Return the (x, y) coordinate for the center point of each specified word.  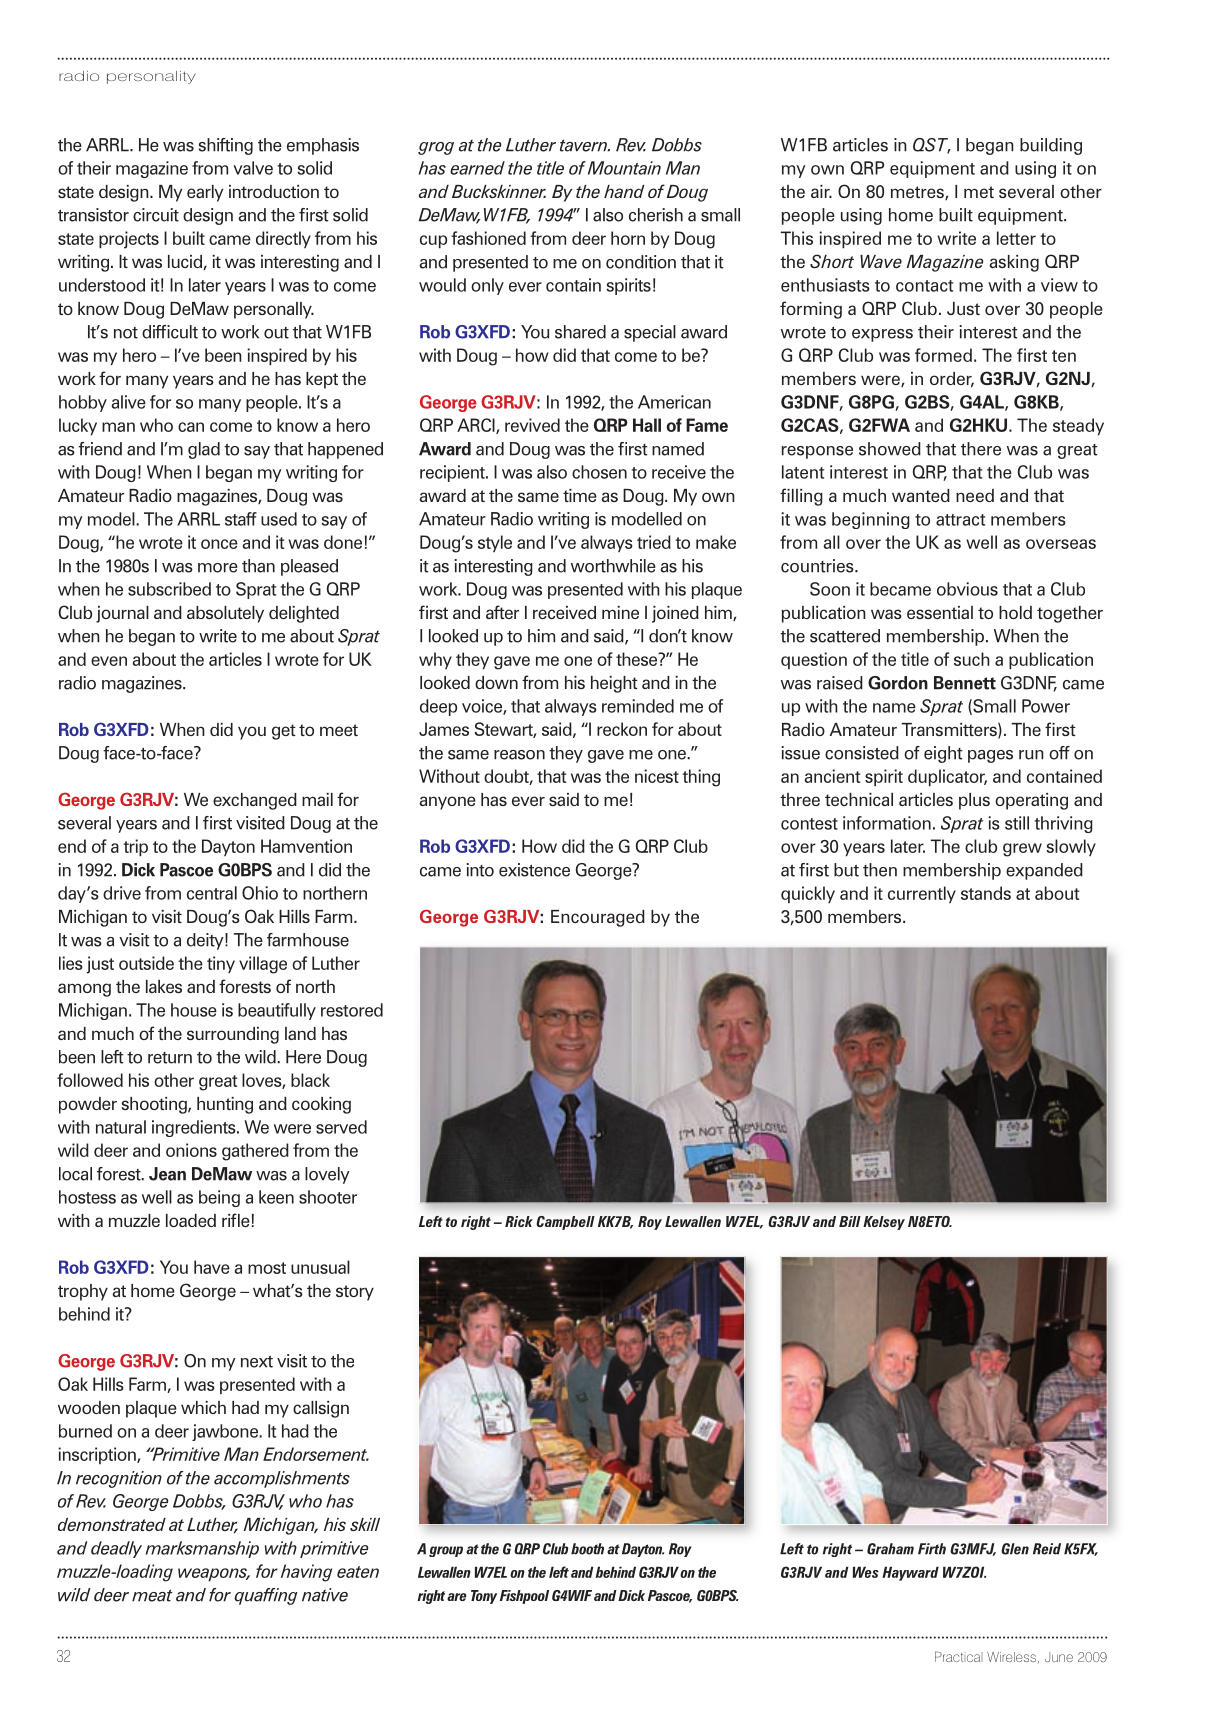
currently (922, 894)
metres (918, 193)
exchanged (255, 801)
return (170, 1058)
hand (624, 191)
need (975, 495)
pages (990, 756)
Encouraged (598, 918)
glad (204, 450)
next (257, 1362)
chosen (599, 472)
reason (519, 755)
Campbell (565, 1223)
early (205, 193)
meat (152, 1595)
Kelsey (884, 1223)
